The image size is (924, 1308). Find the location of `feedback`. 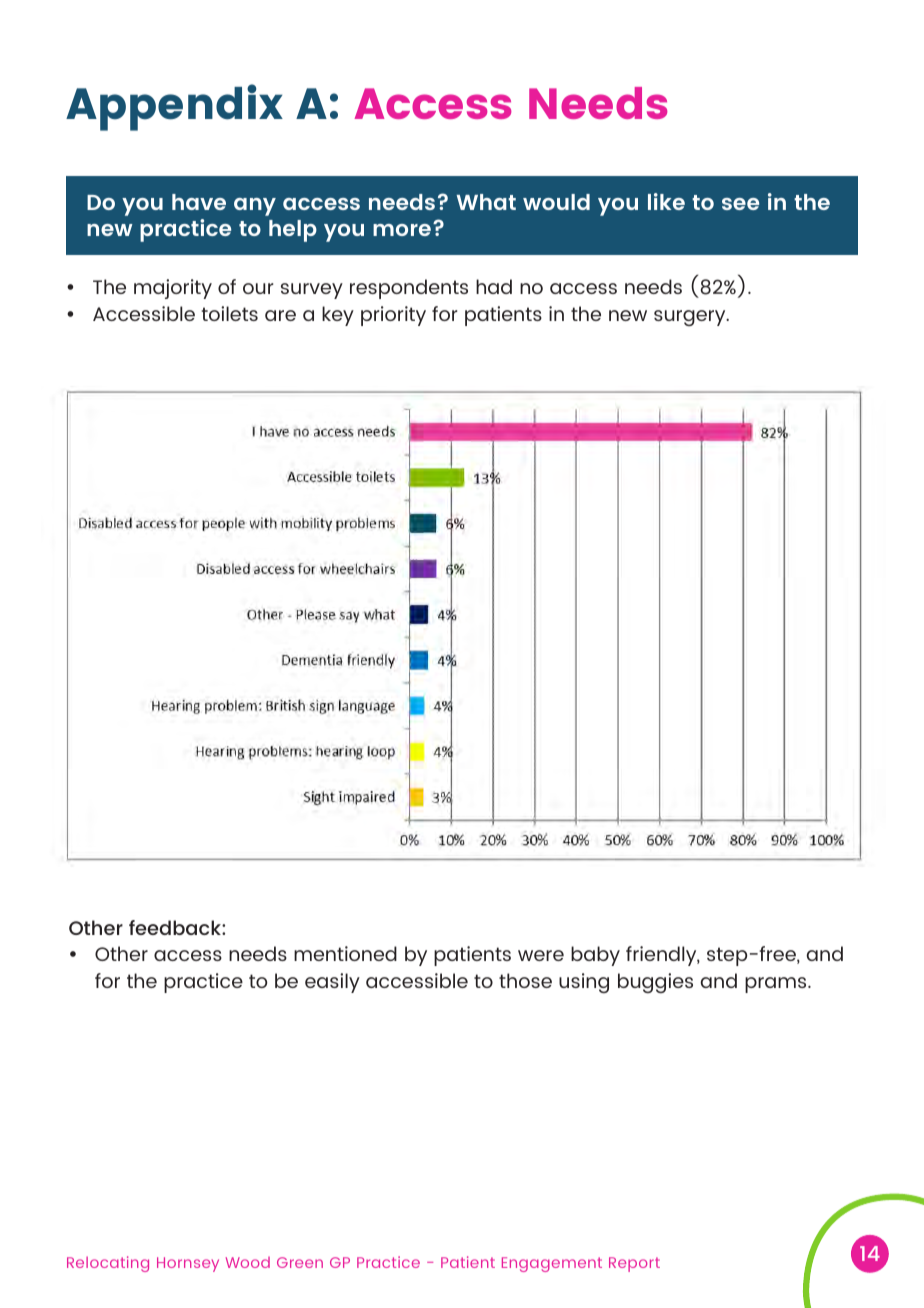

feedback is located at coordinates (176, 927).
